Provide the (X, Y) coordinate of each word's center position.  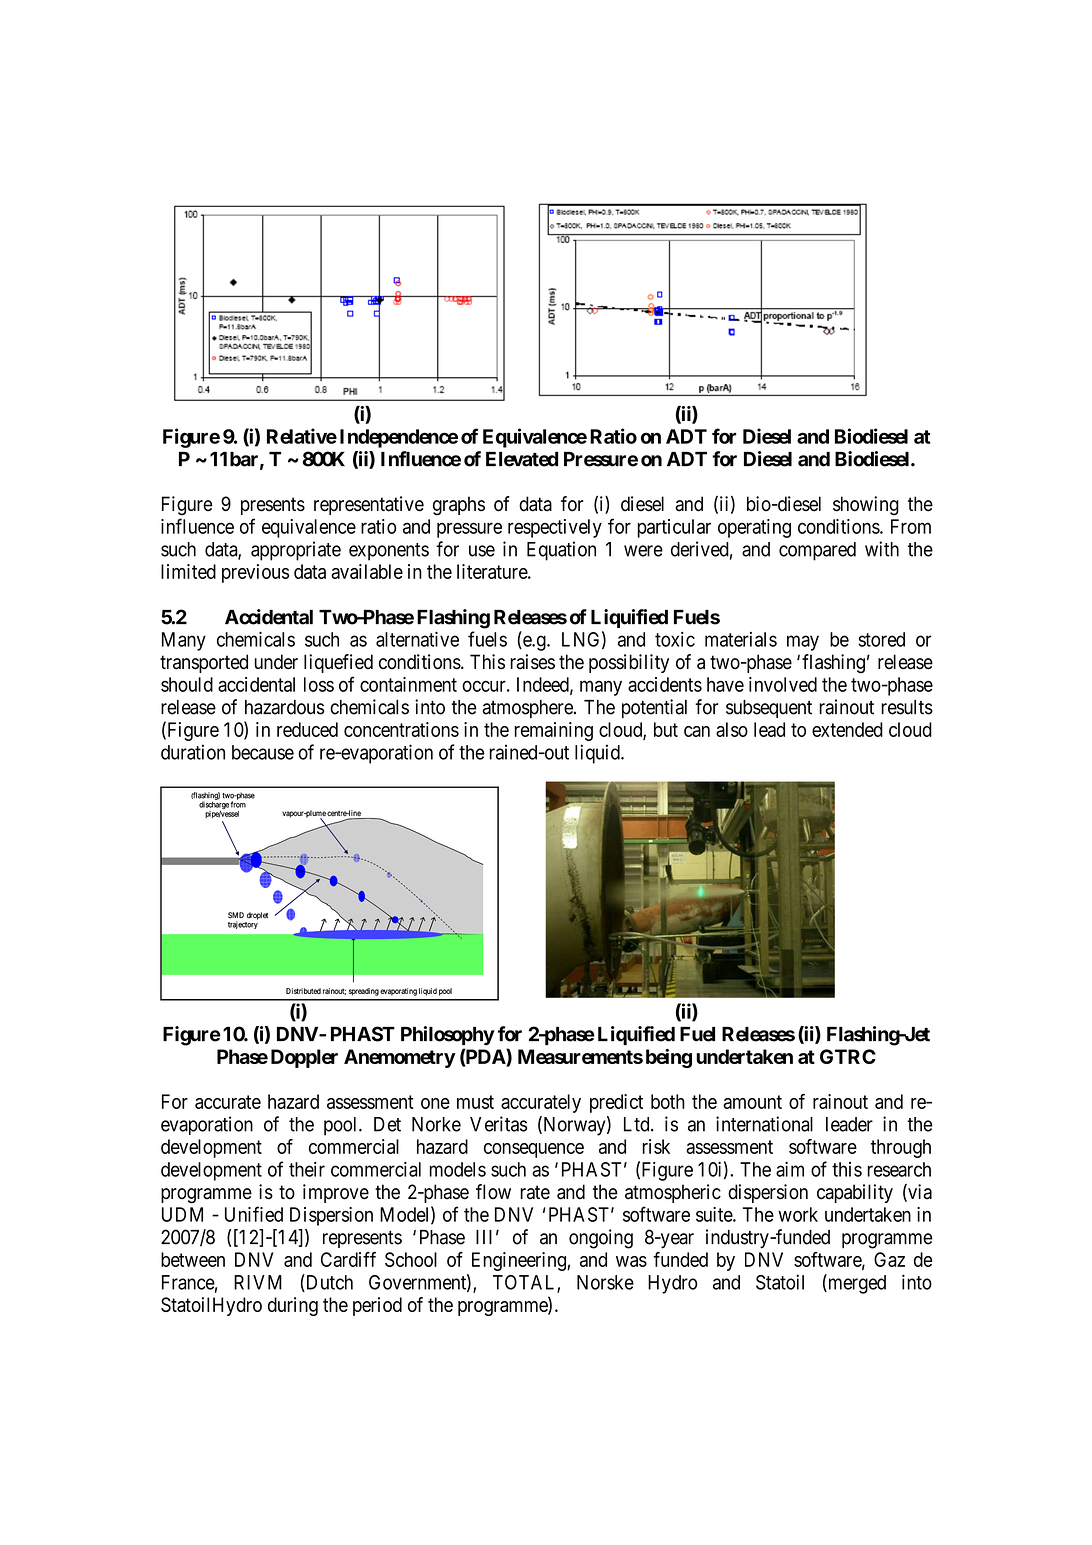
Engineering (520, 1261)
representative (369, 505)
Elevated (522, 459)
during (293, 1306)
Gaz (889, 1259)
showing (866, 506)
